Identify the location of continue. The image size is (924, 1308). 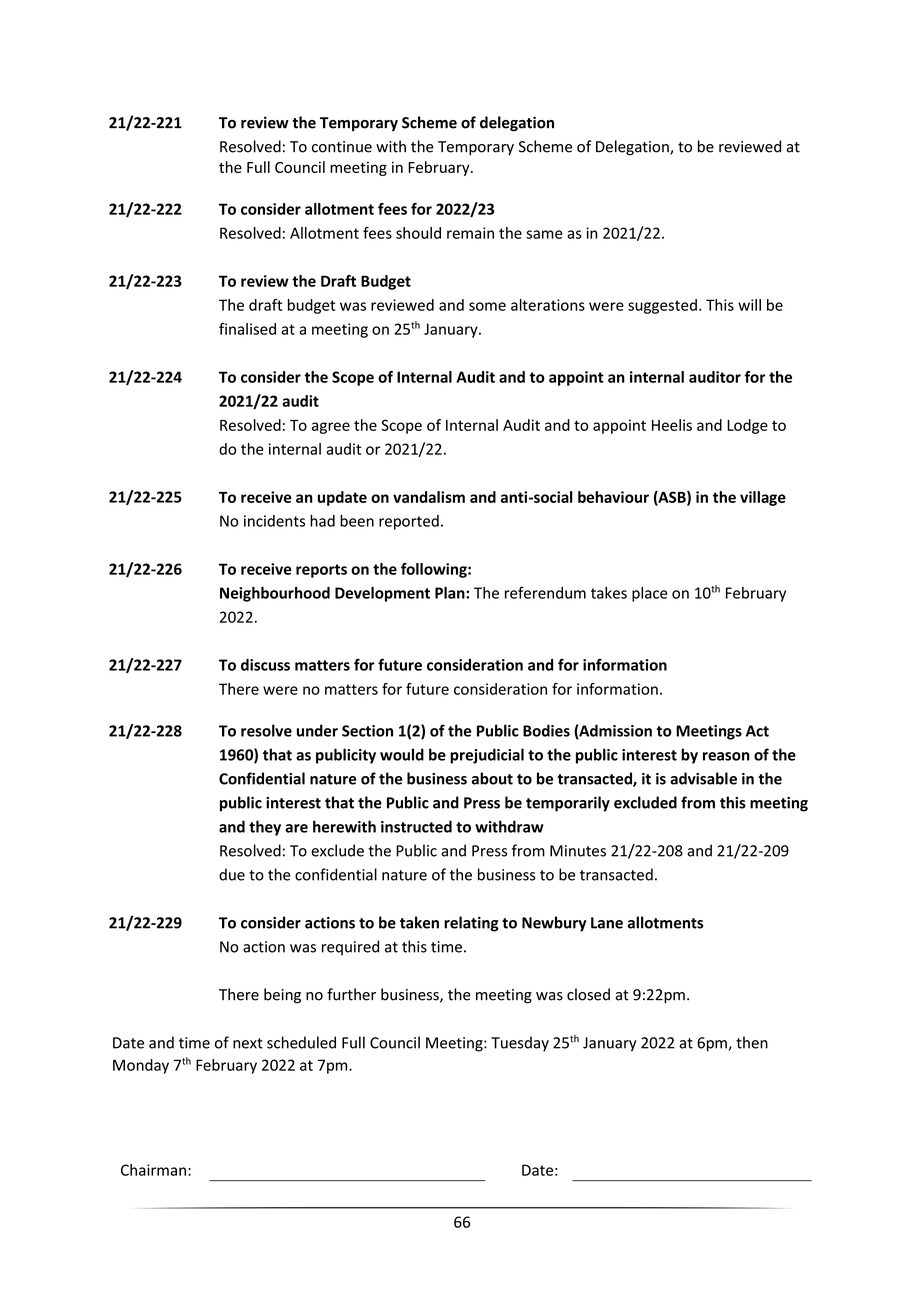
(342, 147).
